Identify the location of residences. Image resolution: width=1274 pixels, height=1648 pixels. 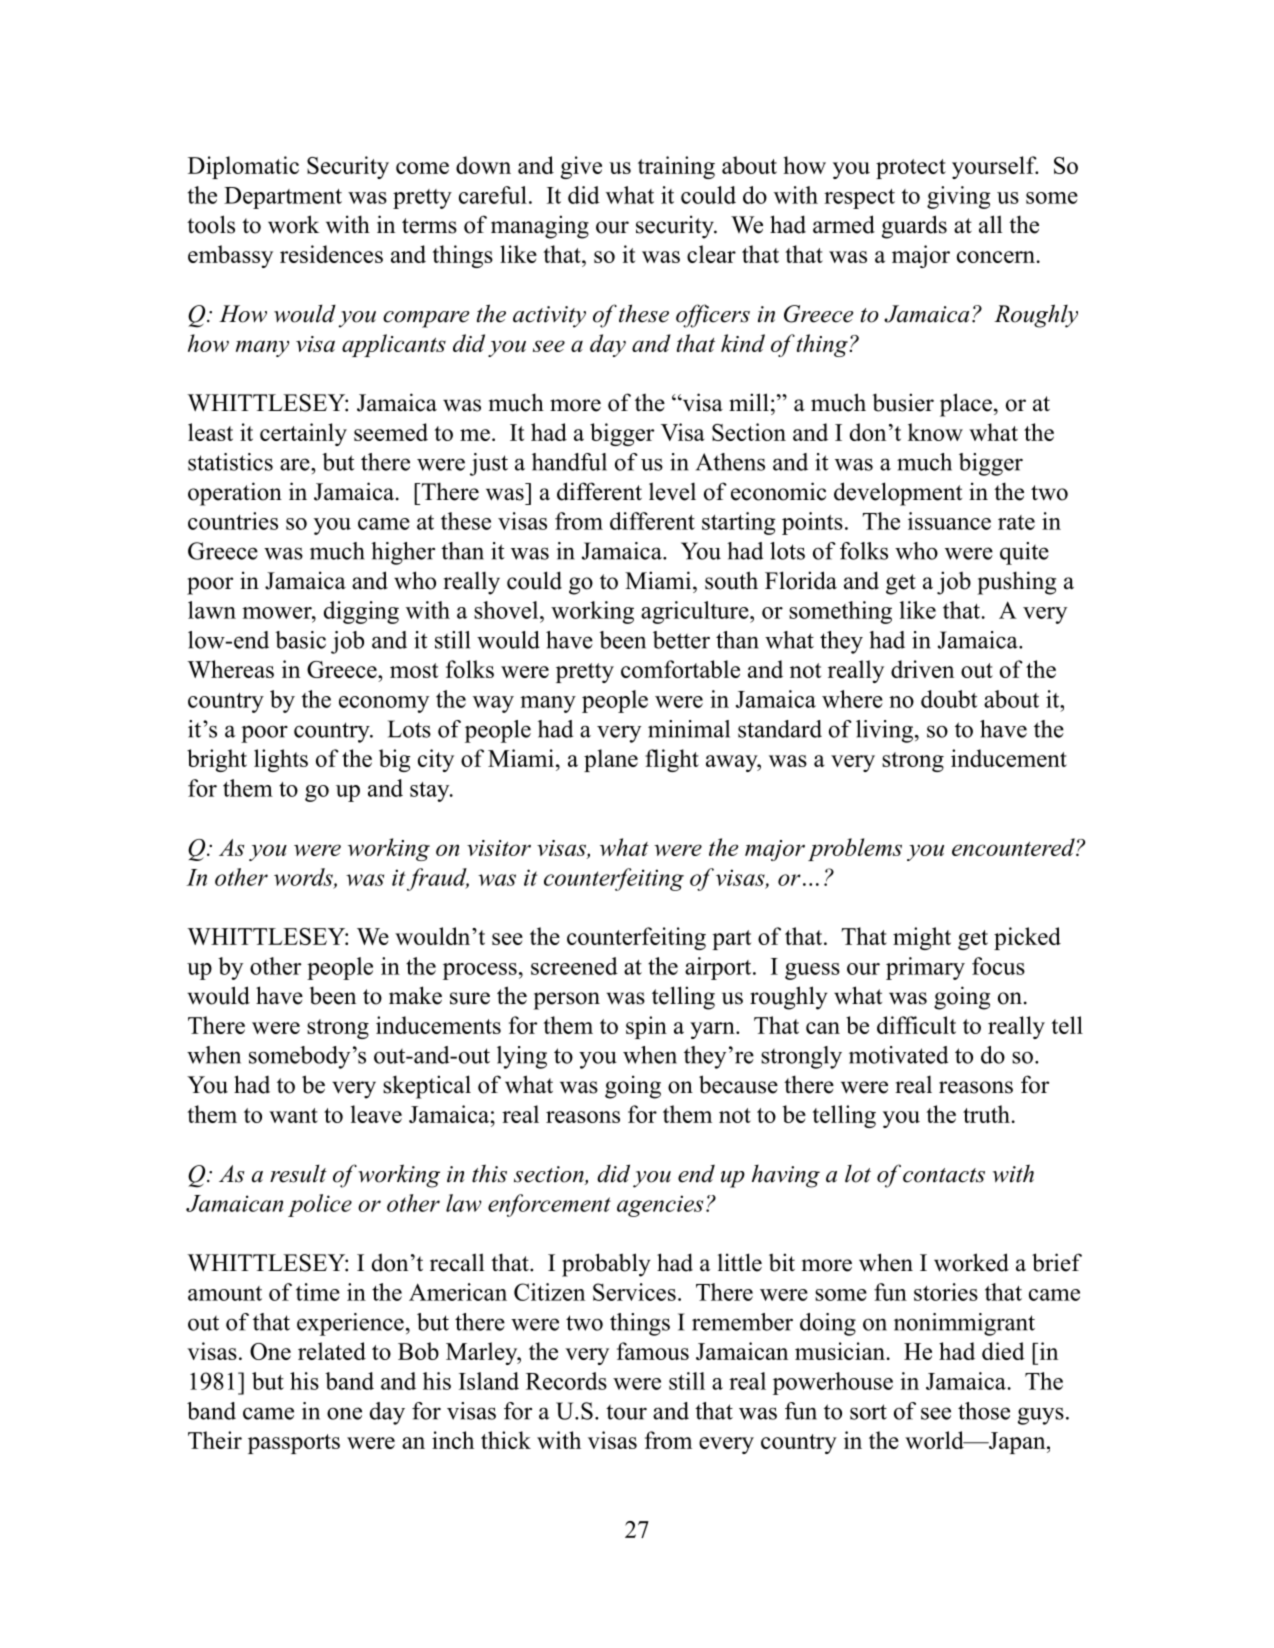
(331, 254).
